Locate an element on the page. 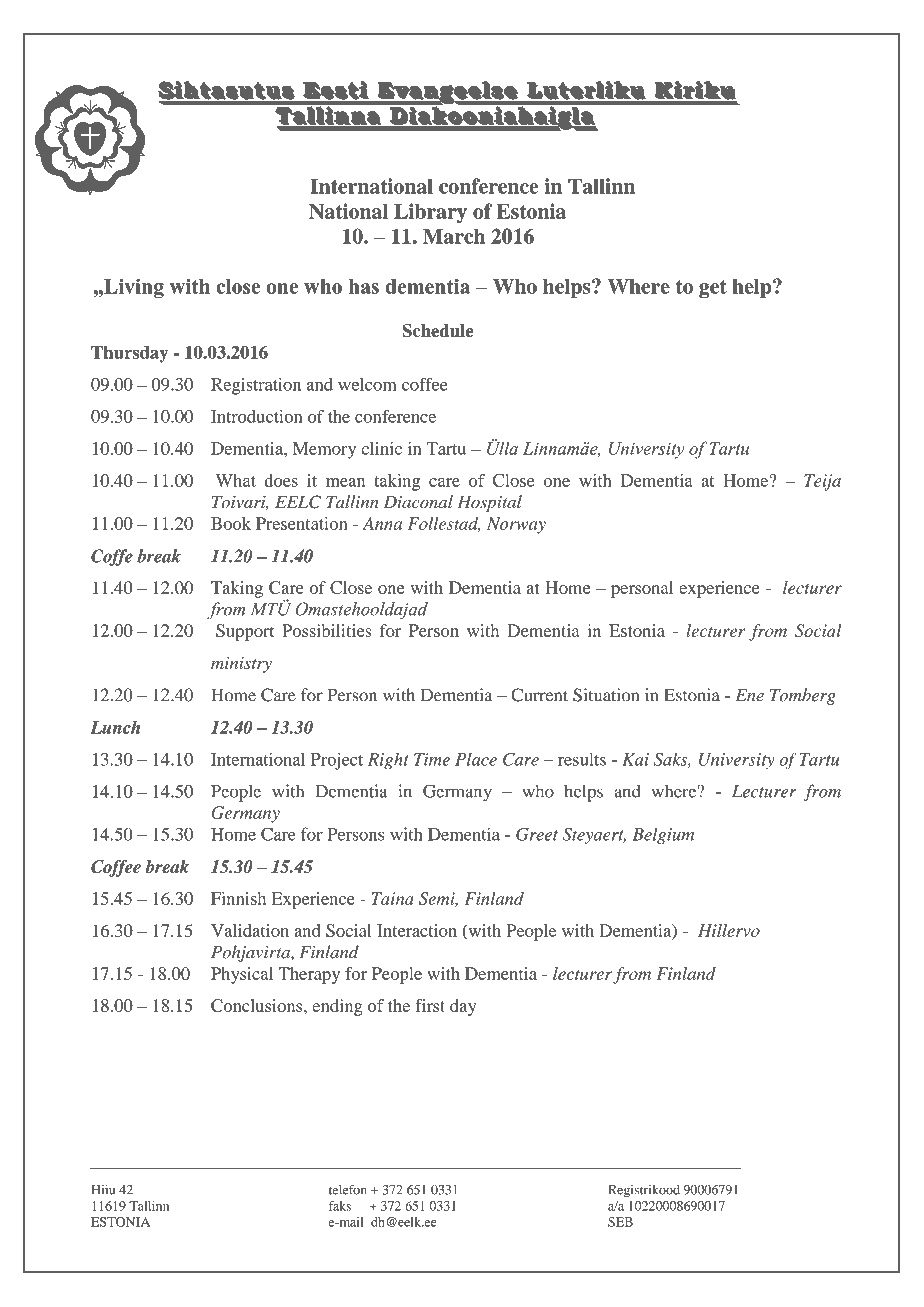 The image size is (924, 1307). Lunch is located at coordinates (115, 727).
